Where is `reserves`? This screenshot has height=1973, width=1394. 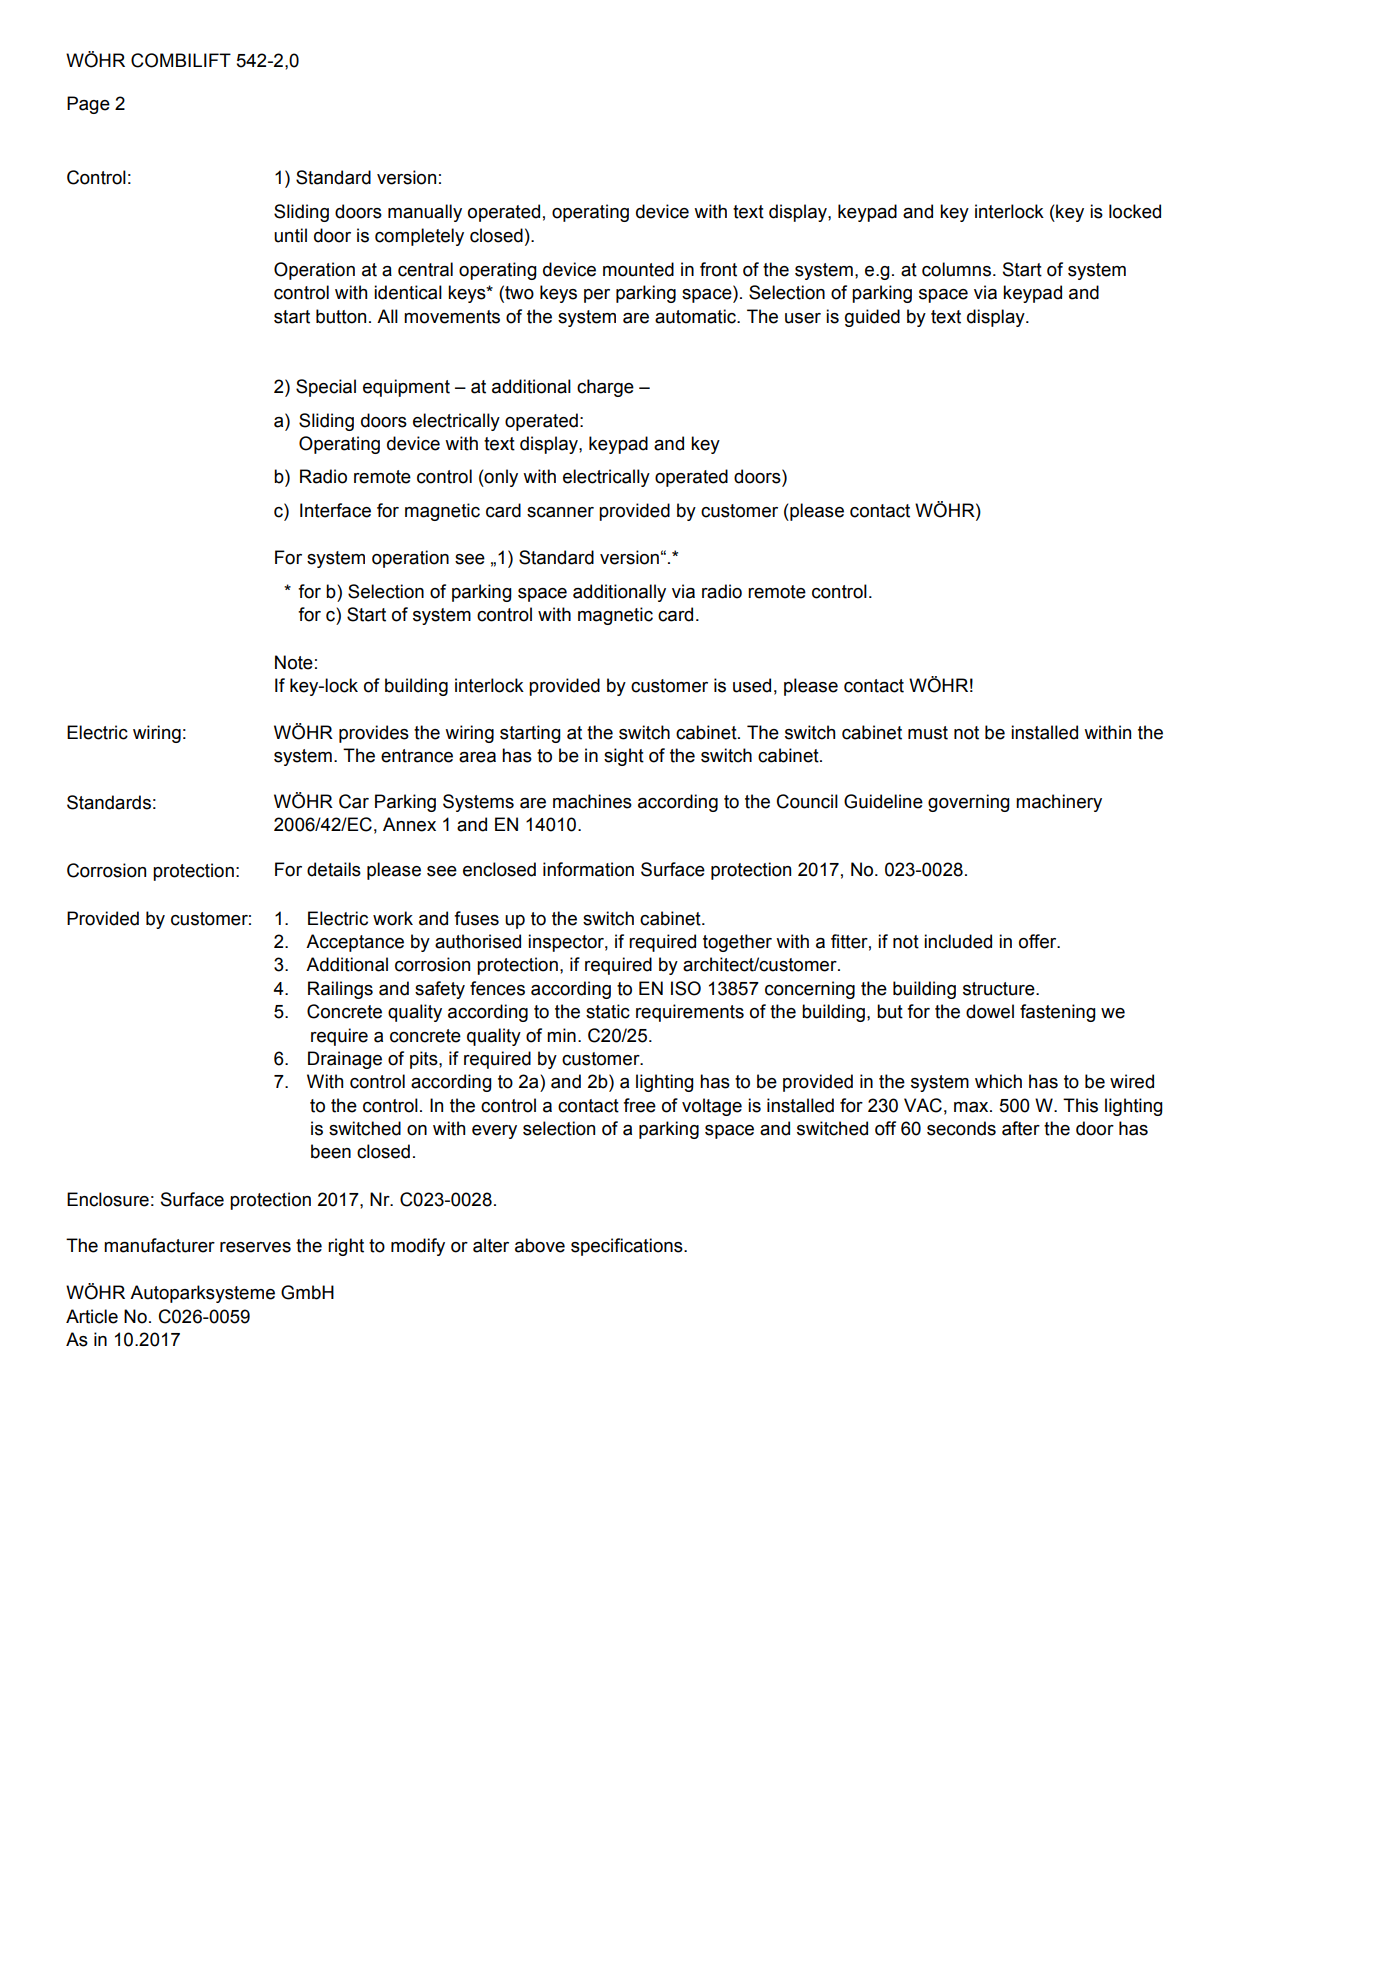 reserves is located at coordinates (255, 1247).
